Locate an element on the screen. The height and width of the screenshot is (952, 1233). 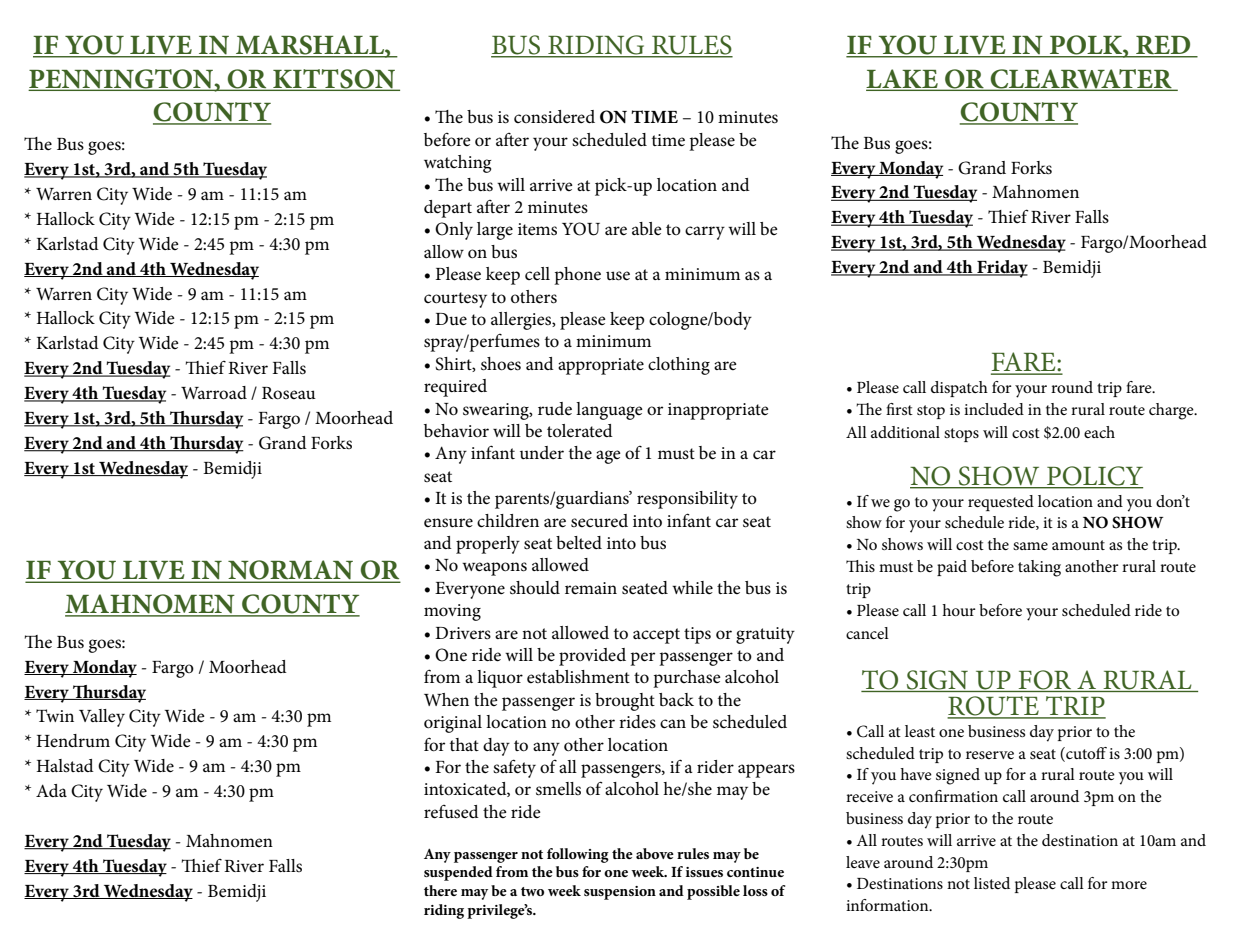
listed is located at coordinates (992, 883).
